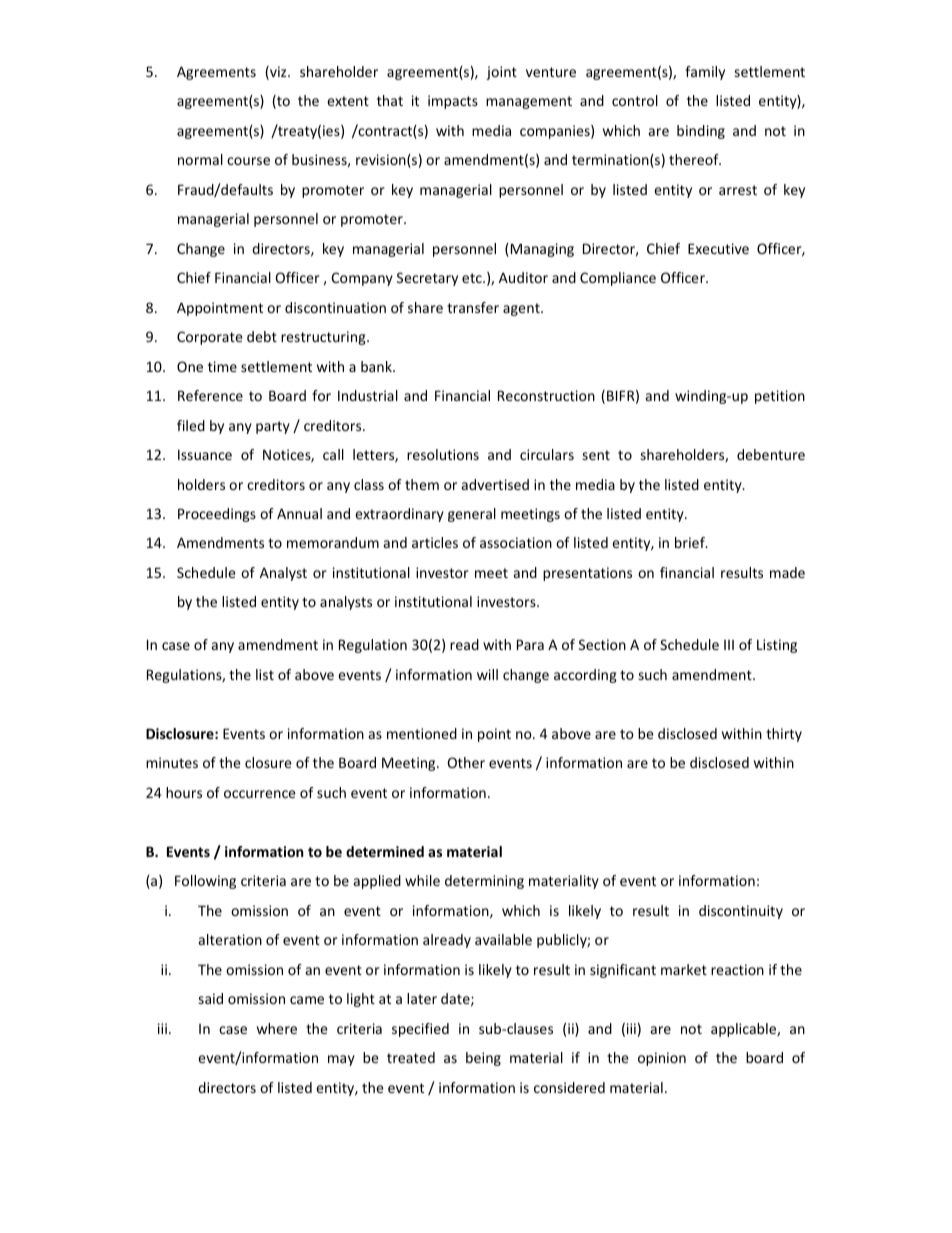 The height and width of the page is (1233, 952). What do you see at coordinates (248, 161) in the page?
I see `course` at bounding box center [248, 161].
